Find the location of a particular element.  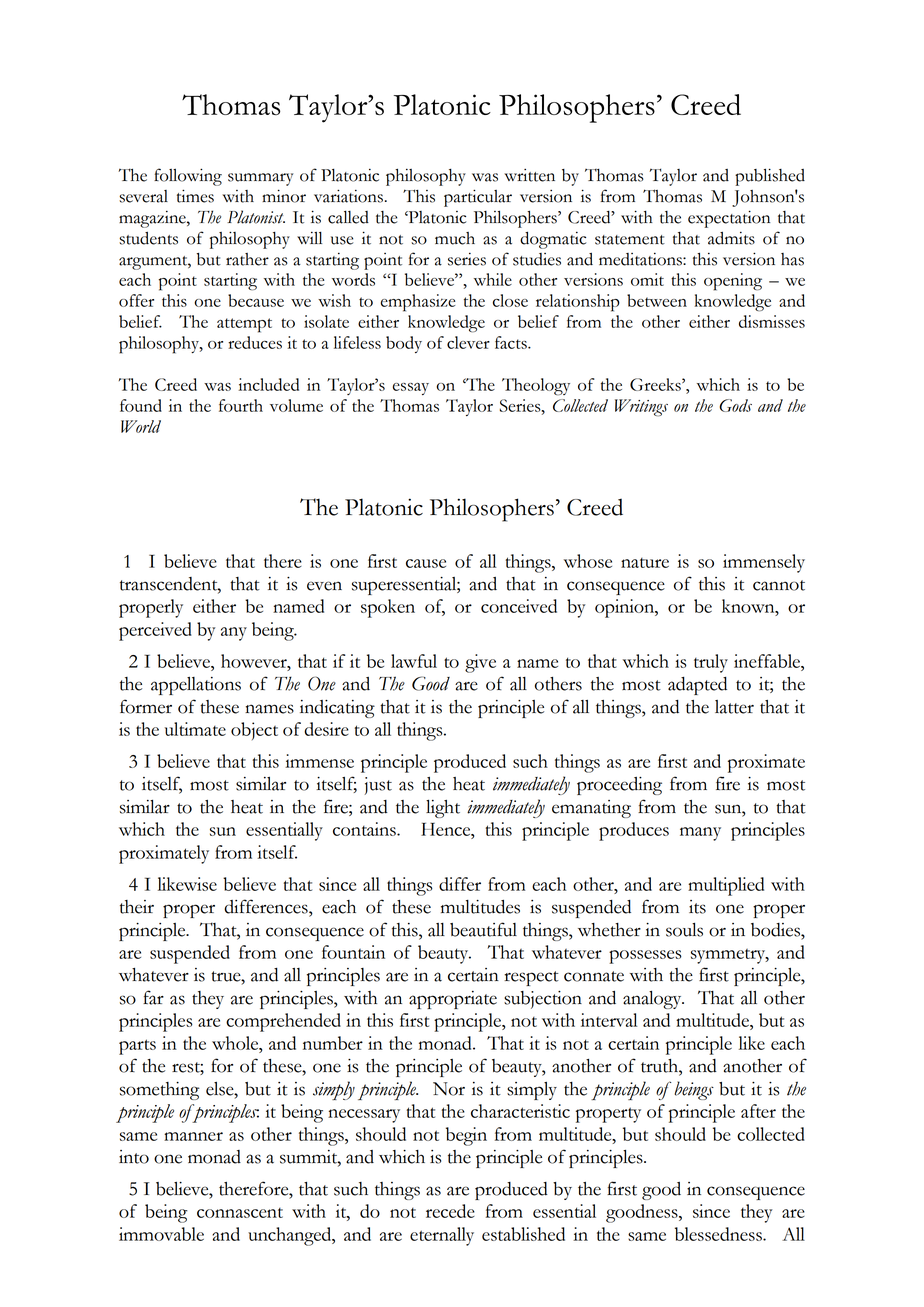

analogy is located at coordinates (653, 1000).
